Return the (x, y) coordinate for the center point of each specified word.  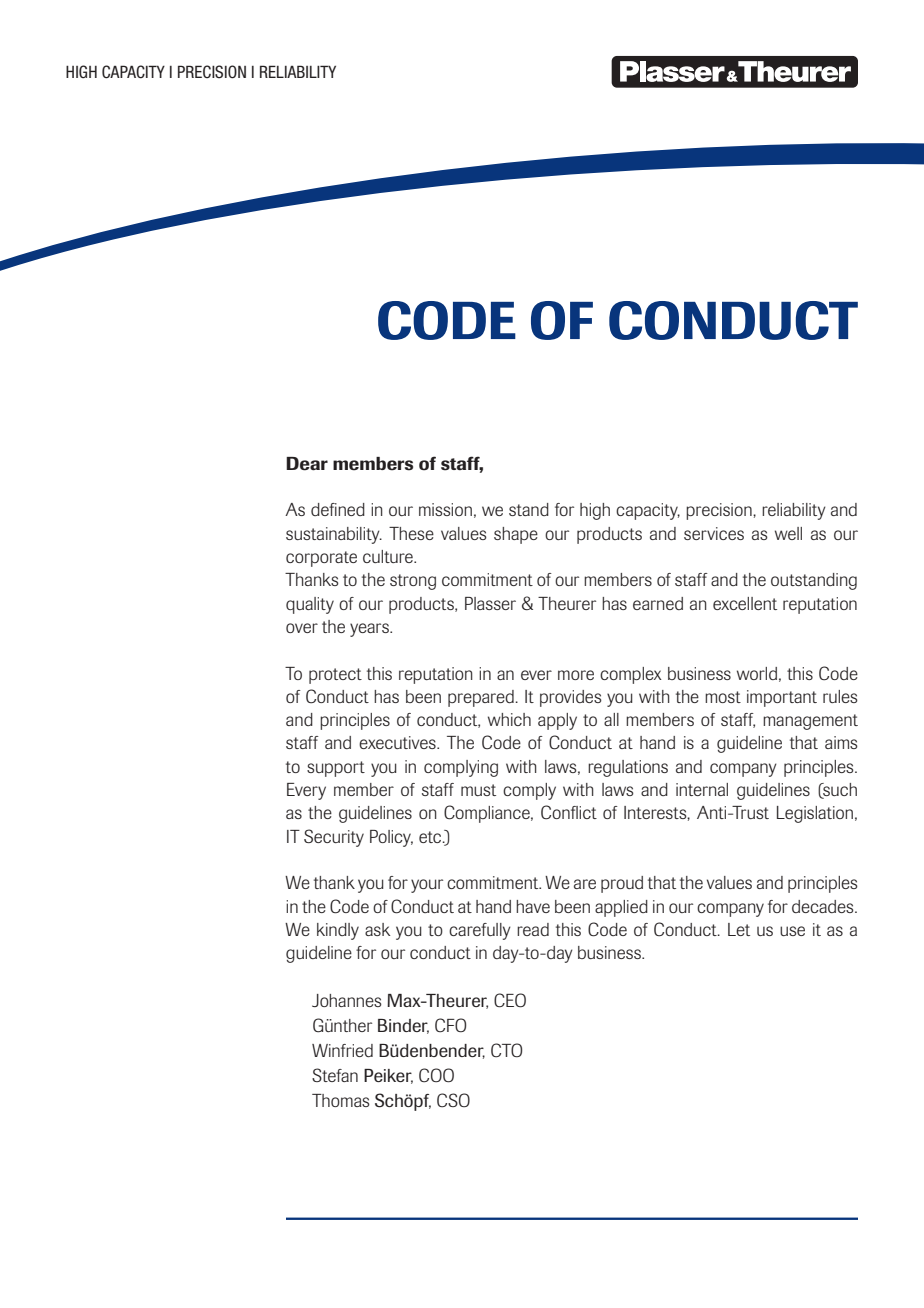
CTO (506, 1050)
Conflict (569, 812)
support (336, 769)
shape (516, 535)
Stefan (335, 1075)
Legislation (815, 814)
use (792, 931)
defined (338, 509)
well (788, 533)
